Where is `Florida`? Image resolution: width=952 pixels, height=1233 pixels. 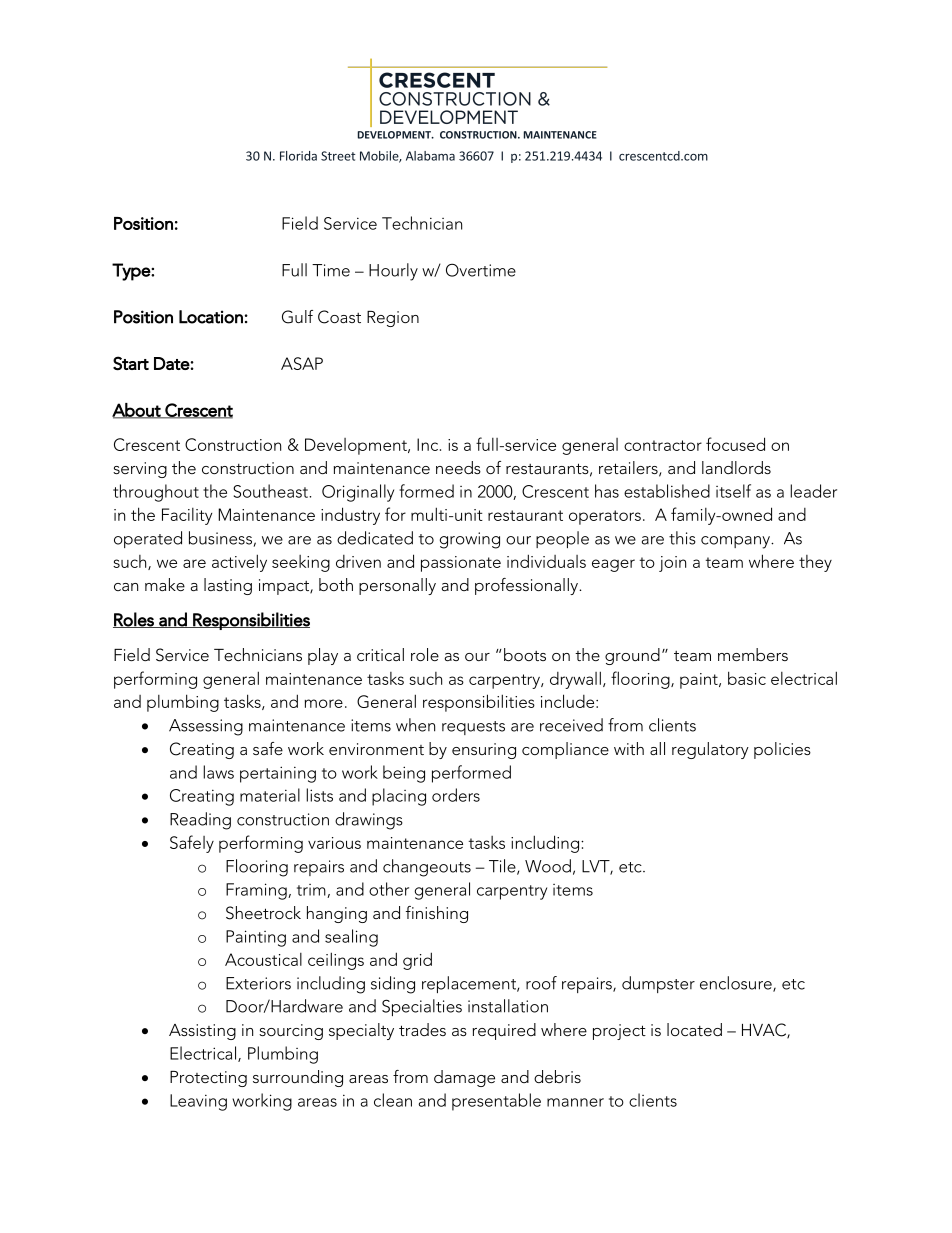 Florida is located at coordinates (298, 156).
